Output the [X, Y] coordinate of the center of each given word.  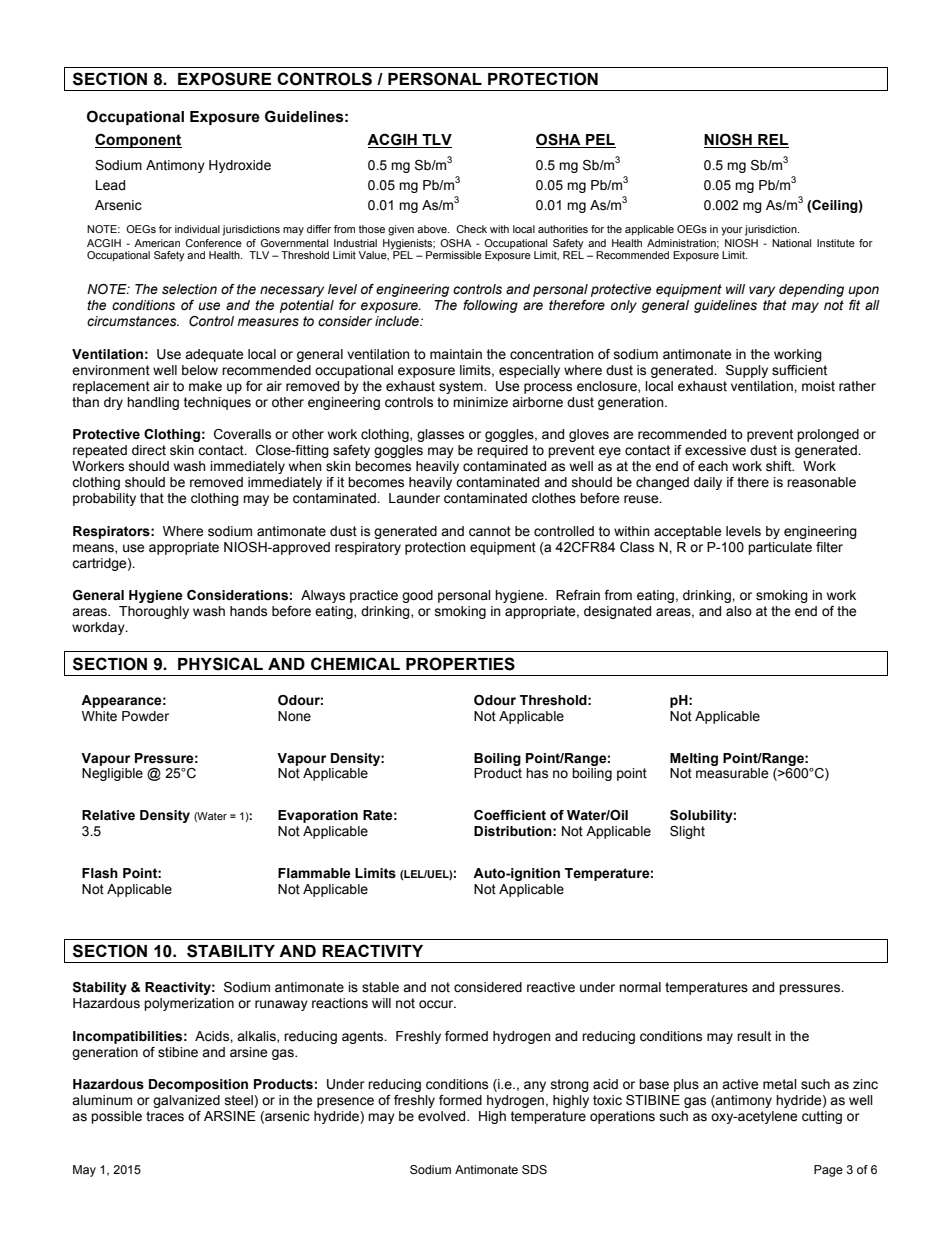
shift [780, 466]
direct [149, 450]
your [732, 231]
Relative [108, 815]
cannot [490, 531]
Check [471, 229]
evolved [443, 1116]
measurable [732, 773]
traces [165, 1116]
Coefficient [510, 815]
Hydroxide [240, 166]
